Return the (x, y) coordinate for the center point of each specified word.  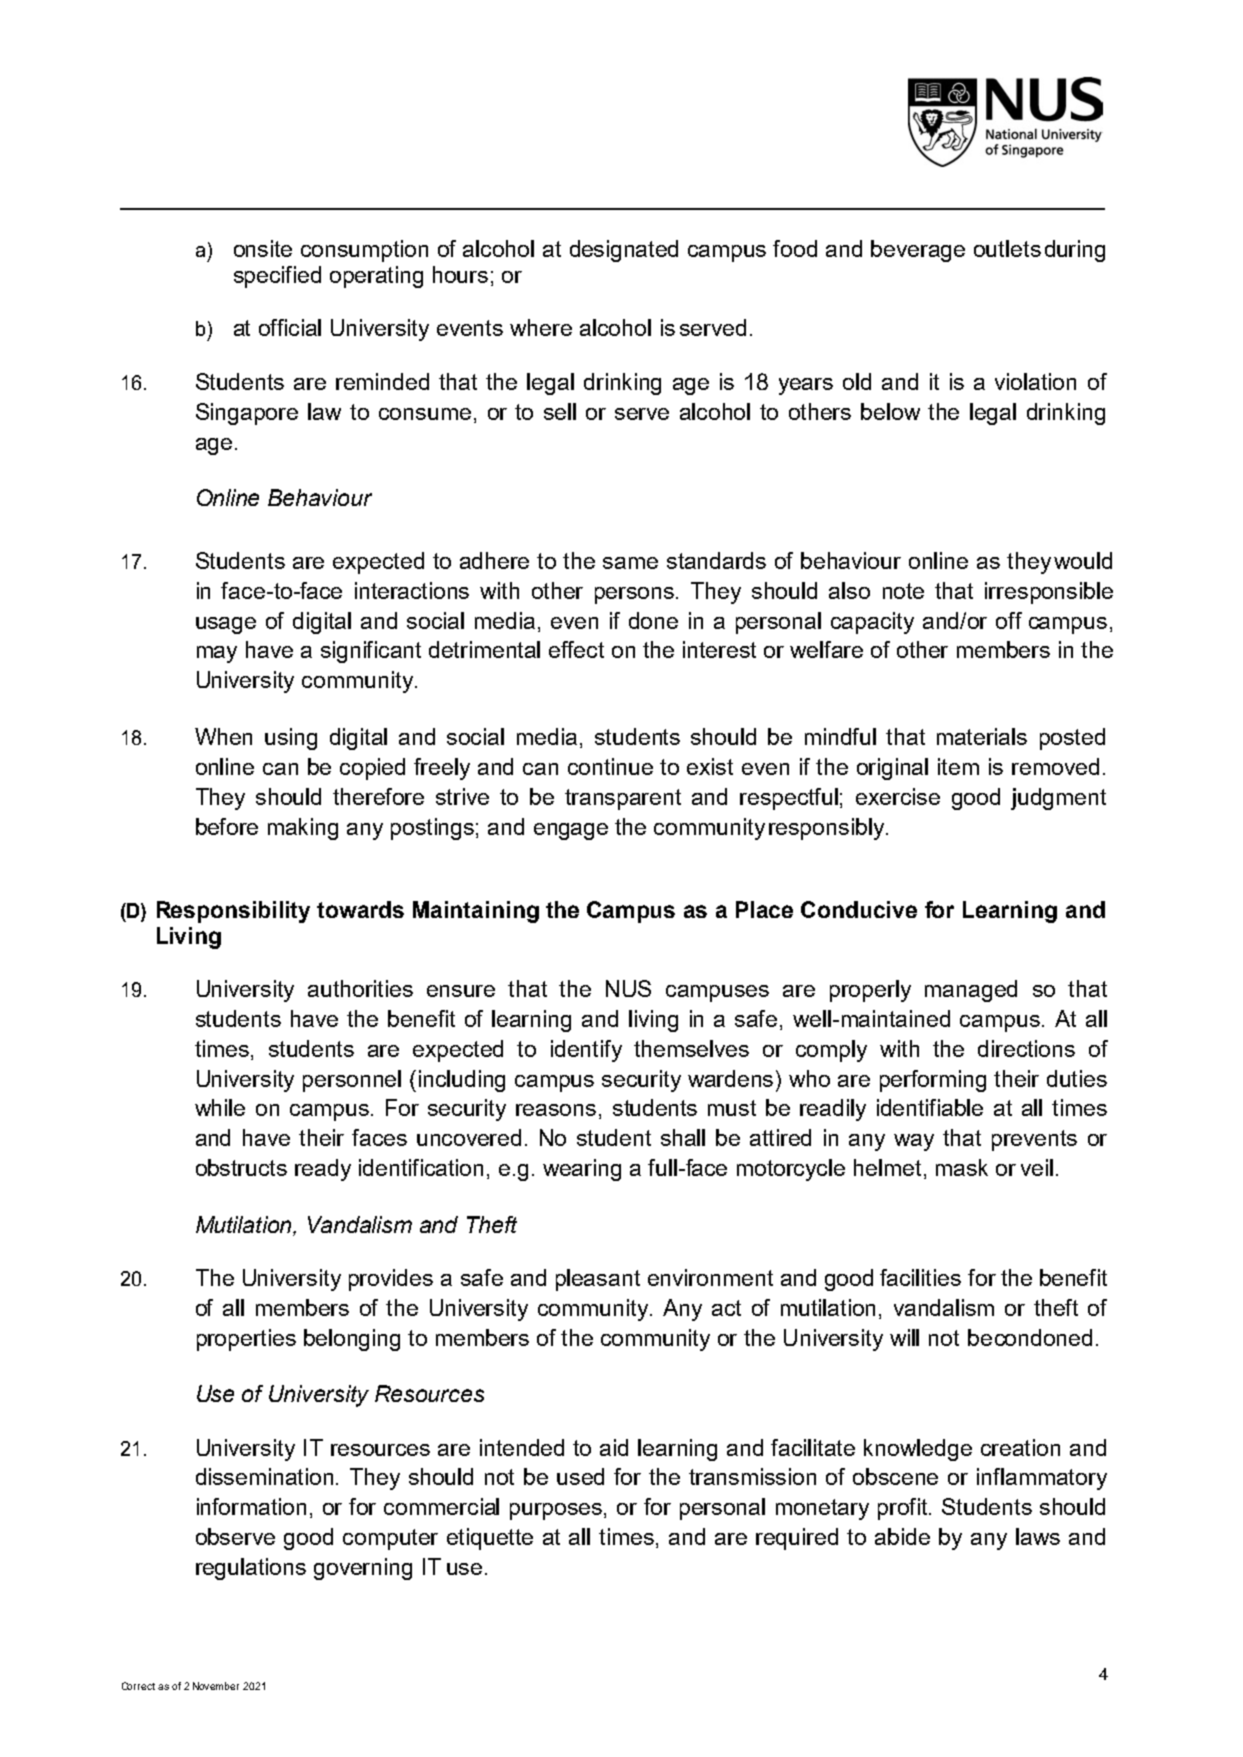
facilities (920, 1277)
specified (277, 277)
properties (246, 1340)
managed (971, 991)
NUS (628, 988)
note (903, 591)
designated (624, 251)
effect (576, 649)
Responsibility (233, 912)
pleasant (598, 1280)
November (216, 1686)
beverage (918, 251)
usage (226, 625)
